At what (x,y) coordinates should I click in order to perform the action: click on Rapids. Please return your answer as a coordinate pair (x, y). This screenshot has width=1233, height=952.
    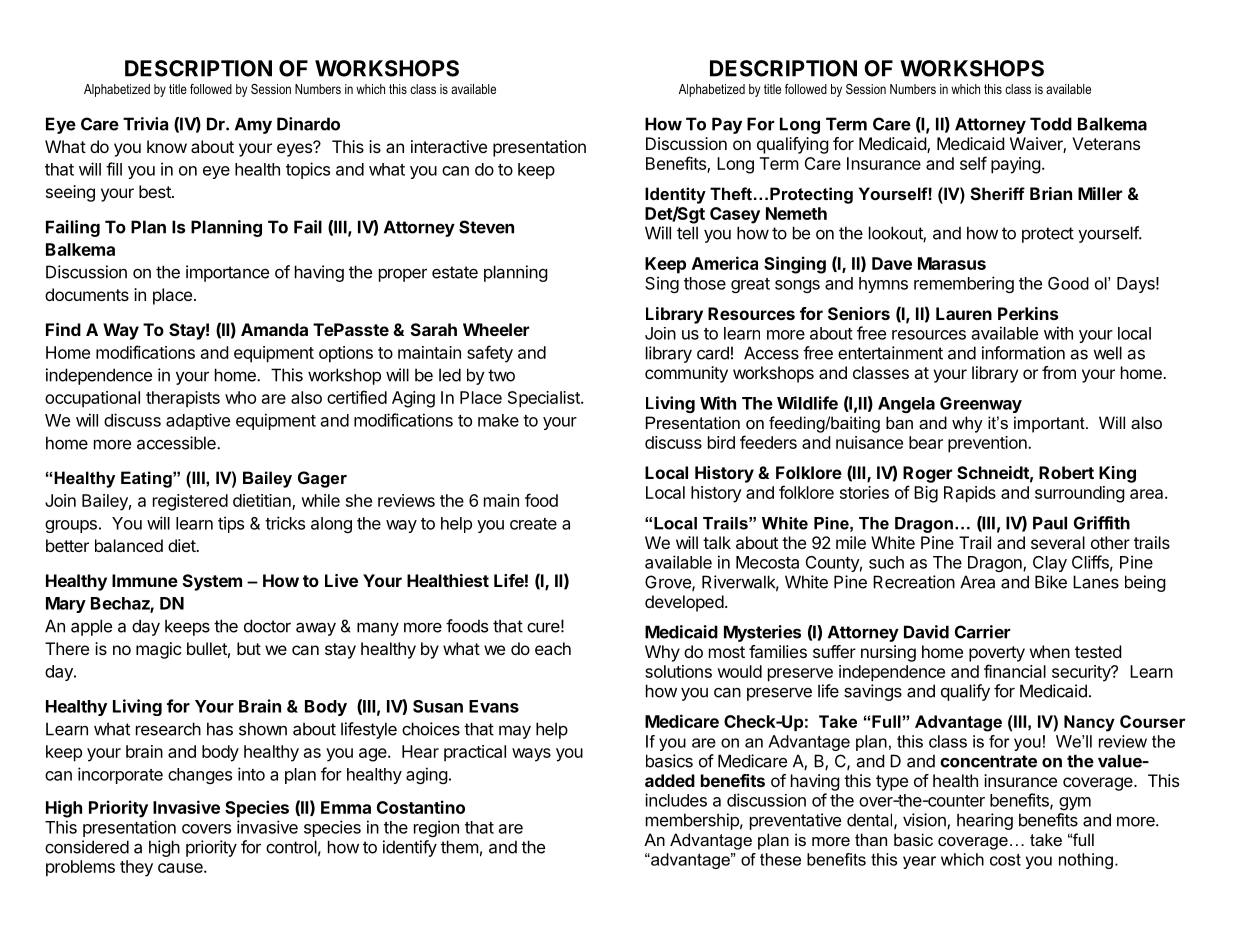
    Looking at the image, I should click on (970, 494).
